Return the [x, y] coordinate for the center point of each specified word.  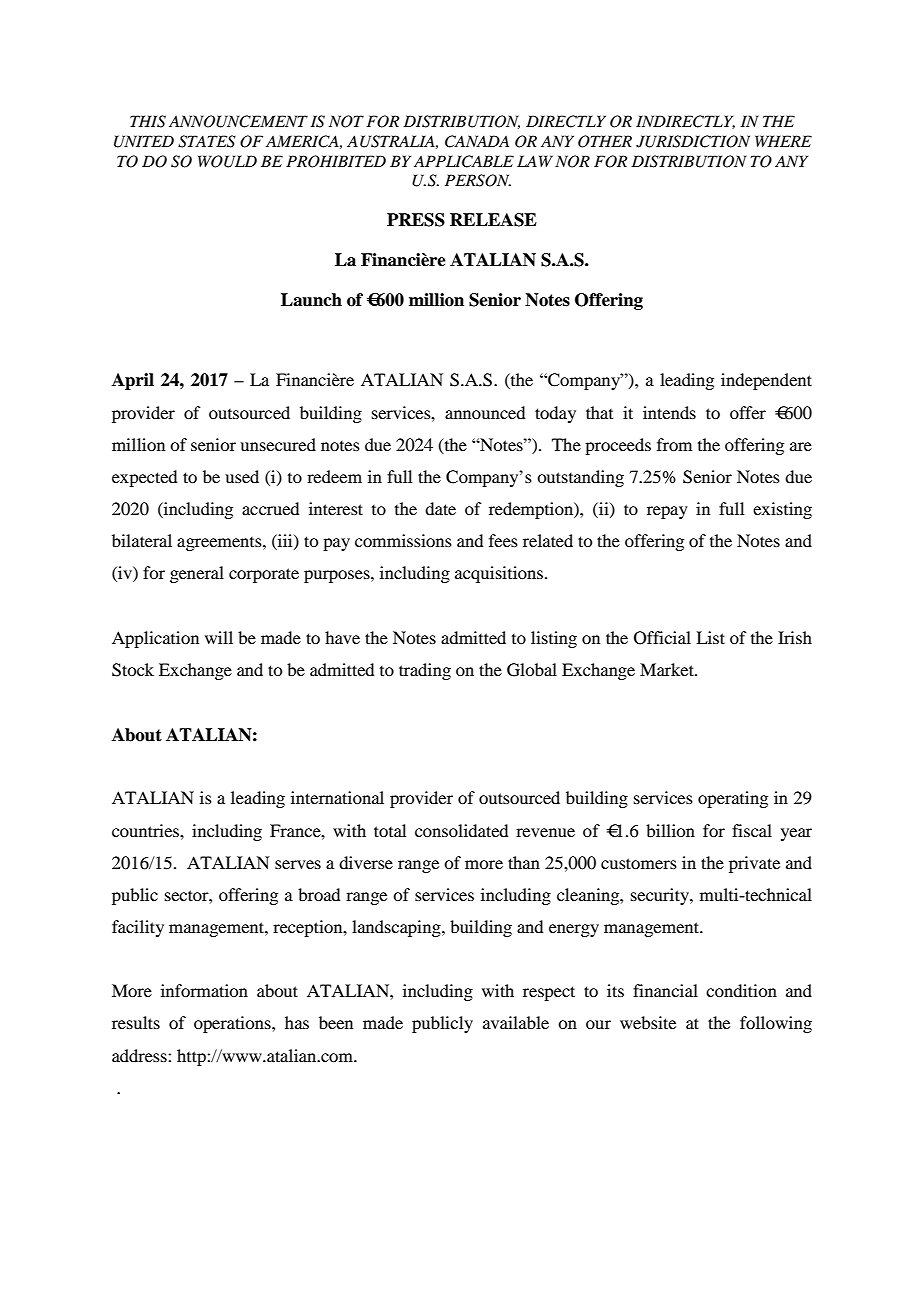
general [197, 574]
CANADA [477, 141]
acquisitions [500, 574]
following [776, 1024]
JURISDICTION [693, 141]
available [516, 1022]
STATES [207, 141]
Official [662, 638]
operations [233, 1024]
